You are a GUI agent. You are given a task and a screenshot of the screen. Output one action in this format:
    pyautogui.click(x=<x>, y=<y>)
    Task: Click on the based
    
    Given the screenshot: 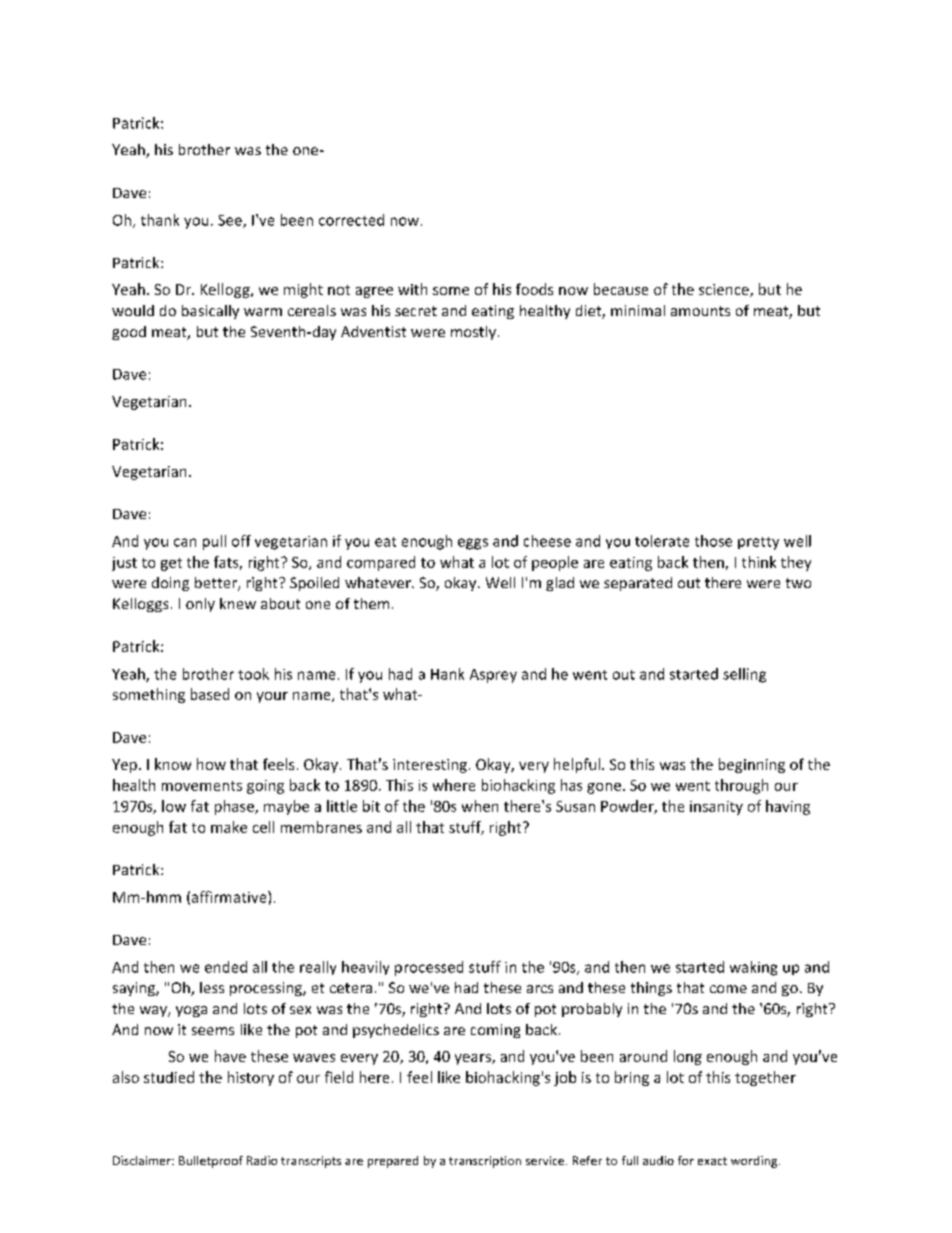 What is the action you would take?
    pyautogui.click(x=210, y=694)
